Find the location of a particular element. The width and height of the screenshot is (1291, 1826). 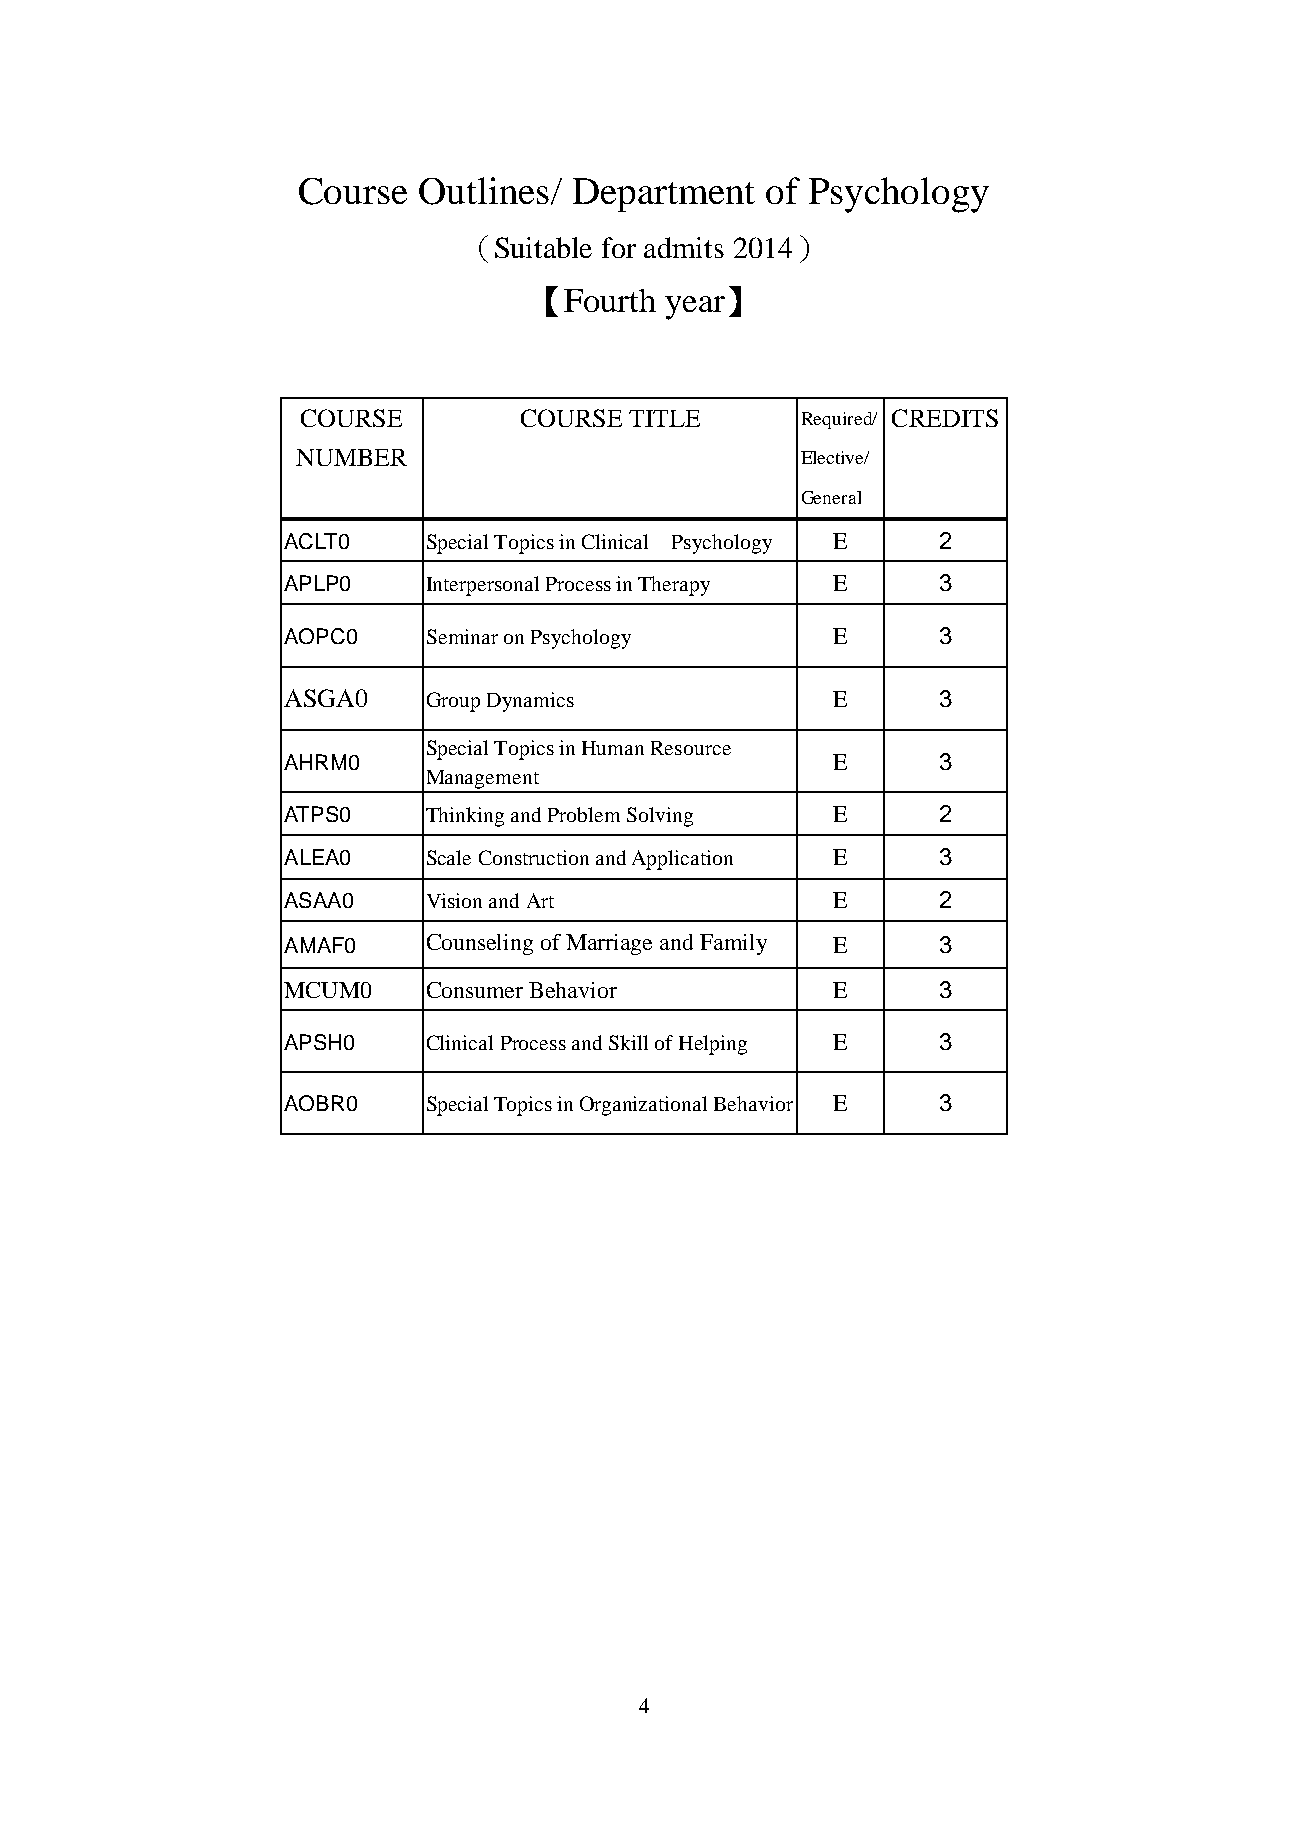

admits is located at coordinates (684, 247).
